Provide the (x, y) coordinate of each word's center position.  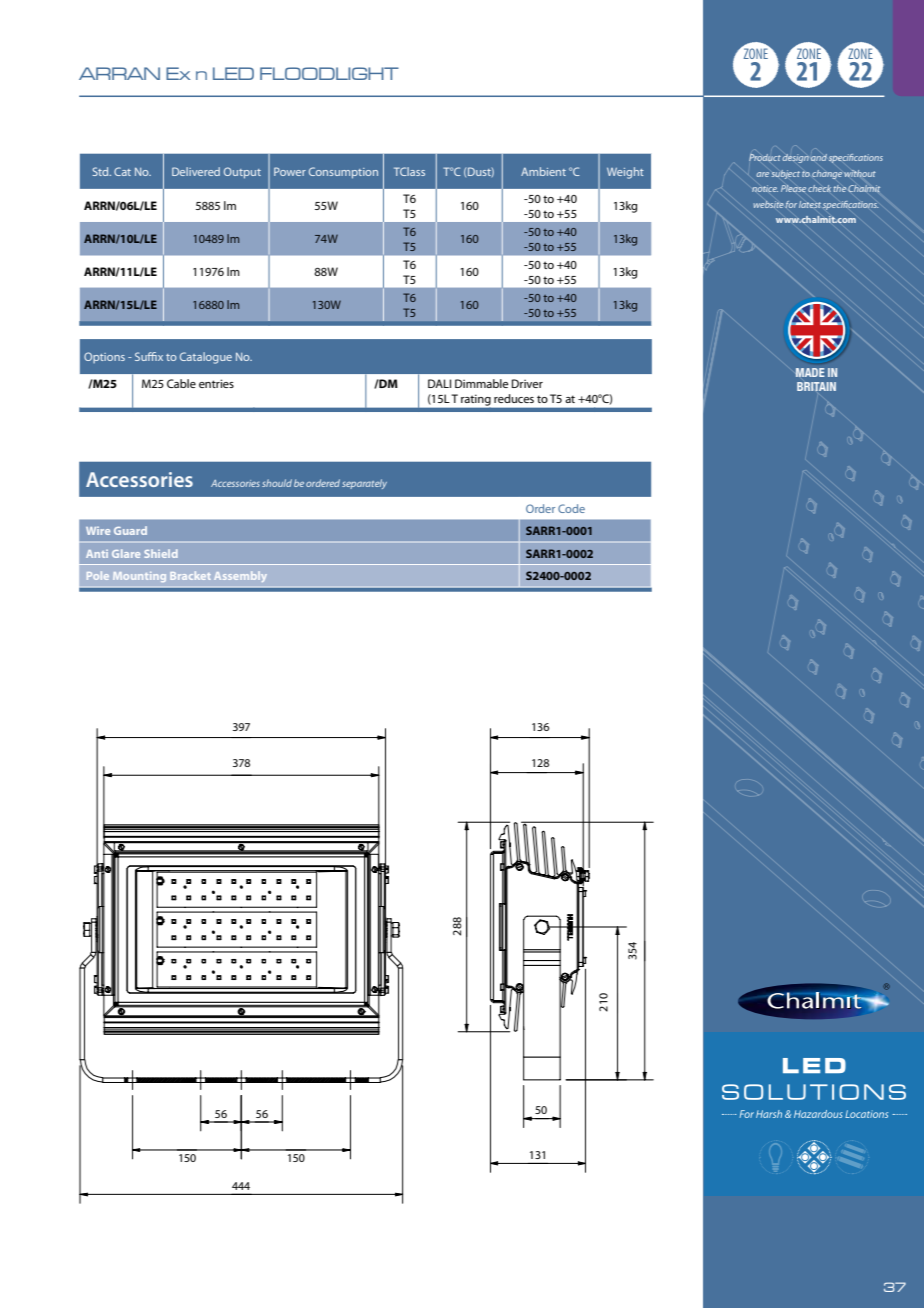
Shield (161, 553)
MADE (810, 372)
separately (364, 484)
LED (233, 73)
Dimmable (482, 383)
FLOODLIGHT (329, 73)
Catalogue (206, 358)
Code (571, 508)
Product (765, 157)
